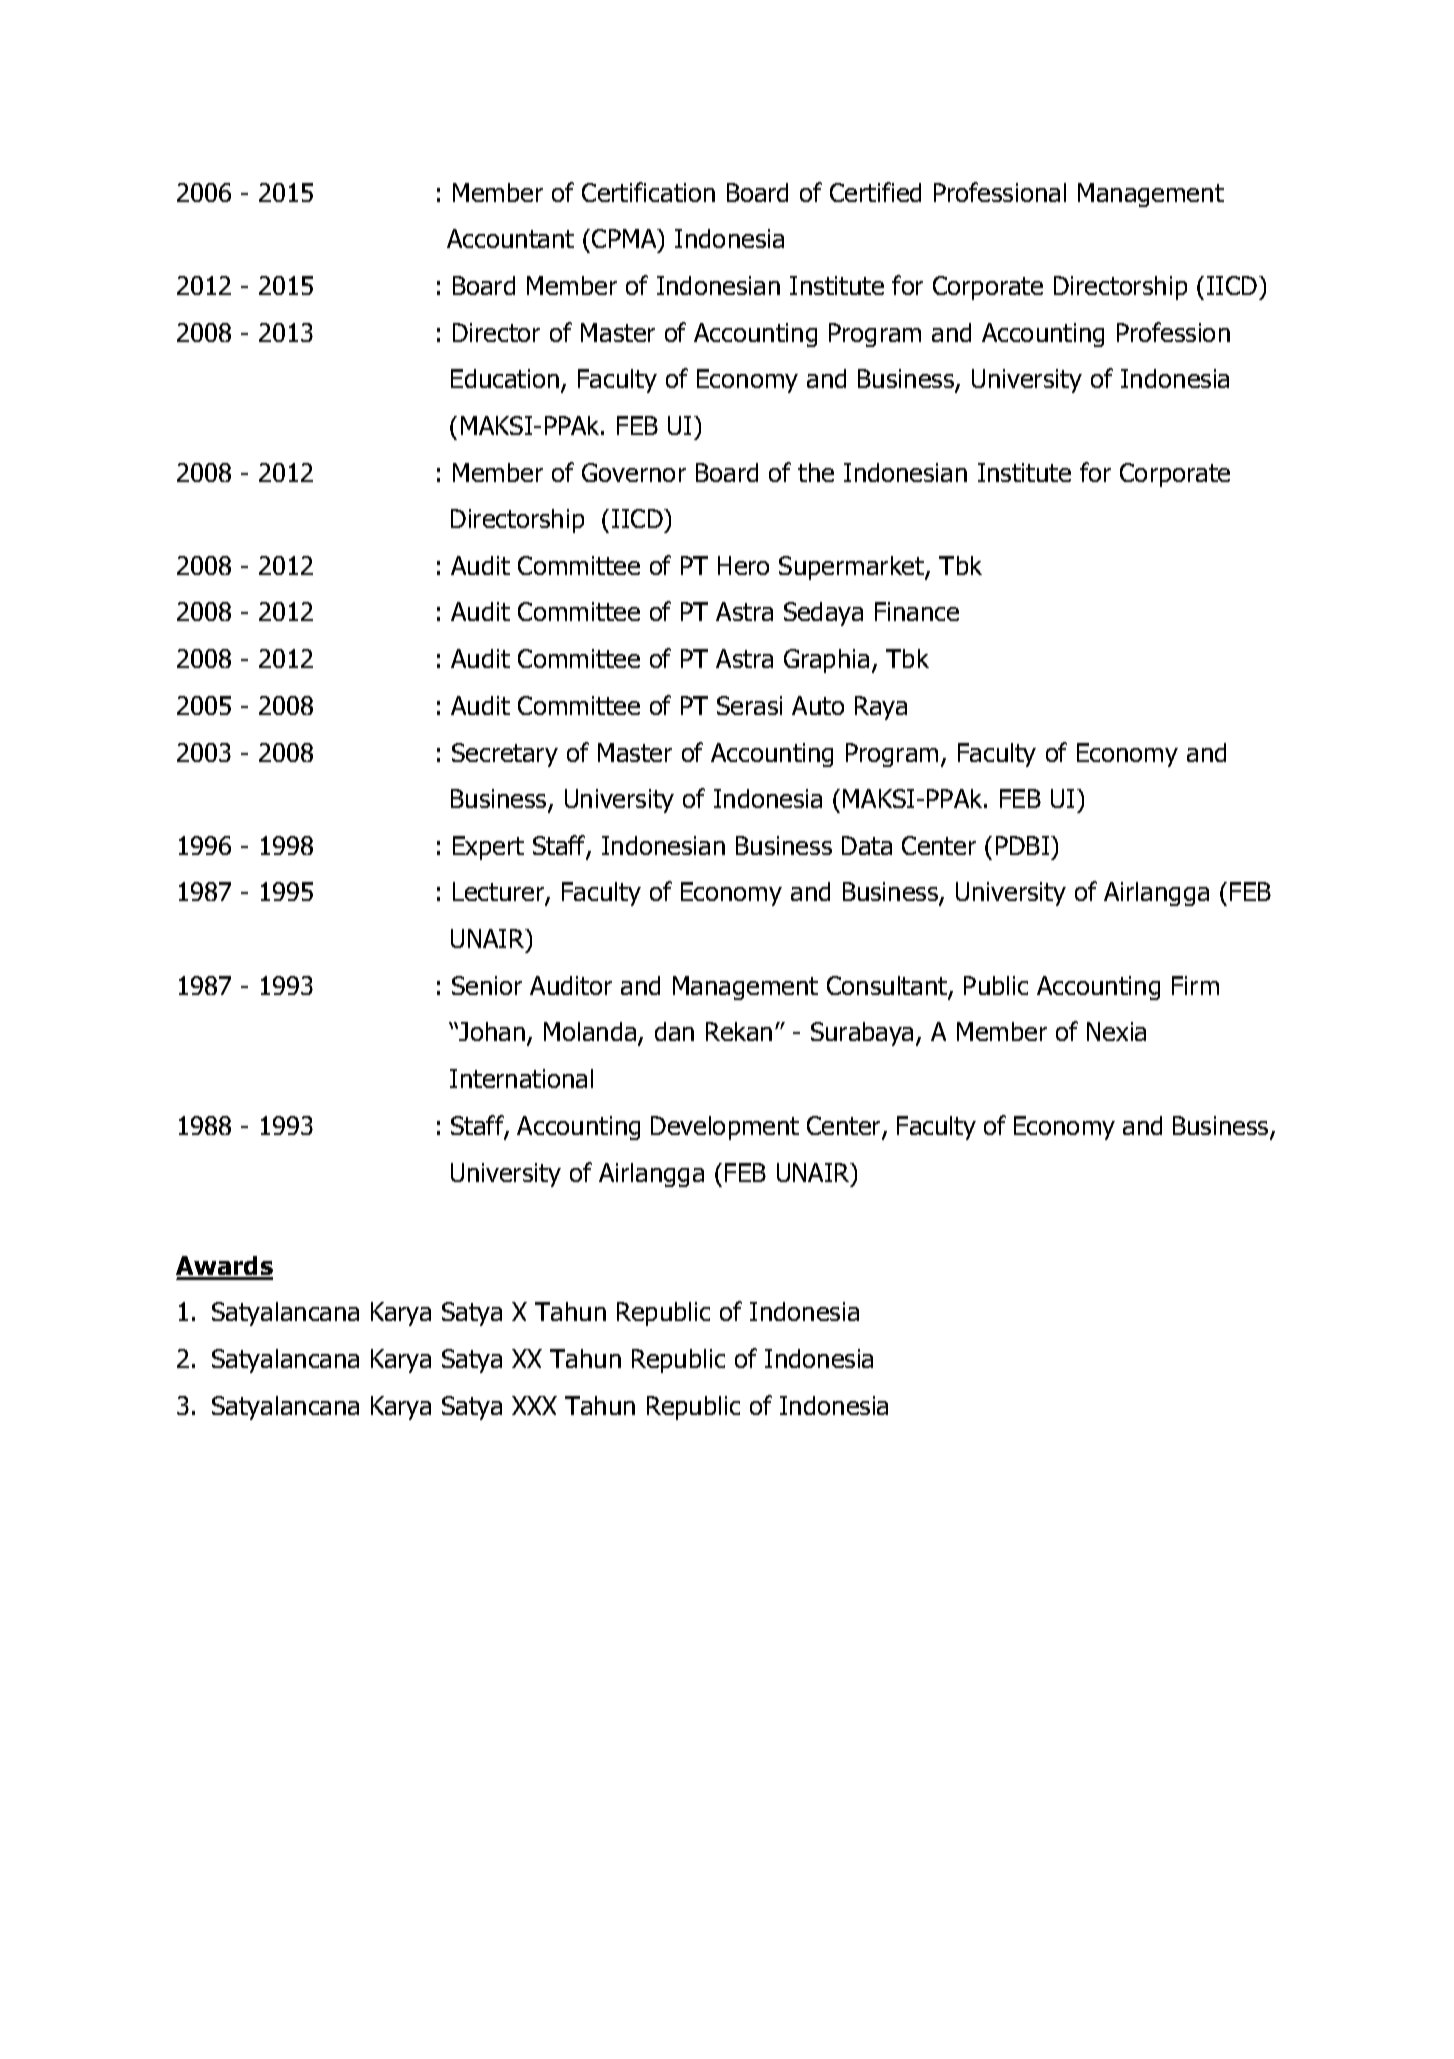 This screenshot has height=2059, width=1454. Describe the element at coordinates (625, 240) in the screenshot. I see `CPMA` at that location.
